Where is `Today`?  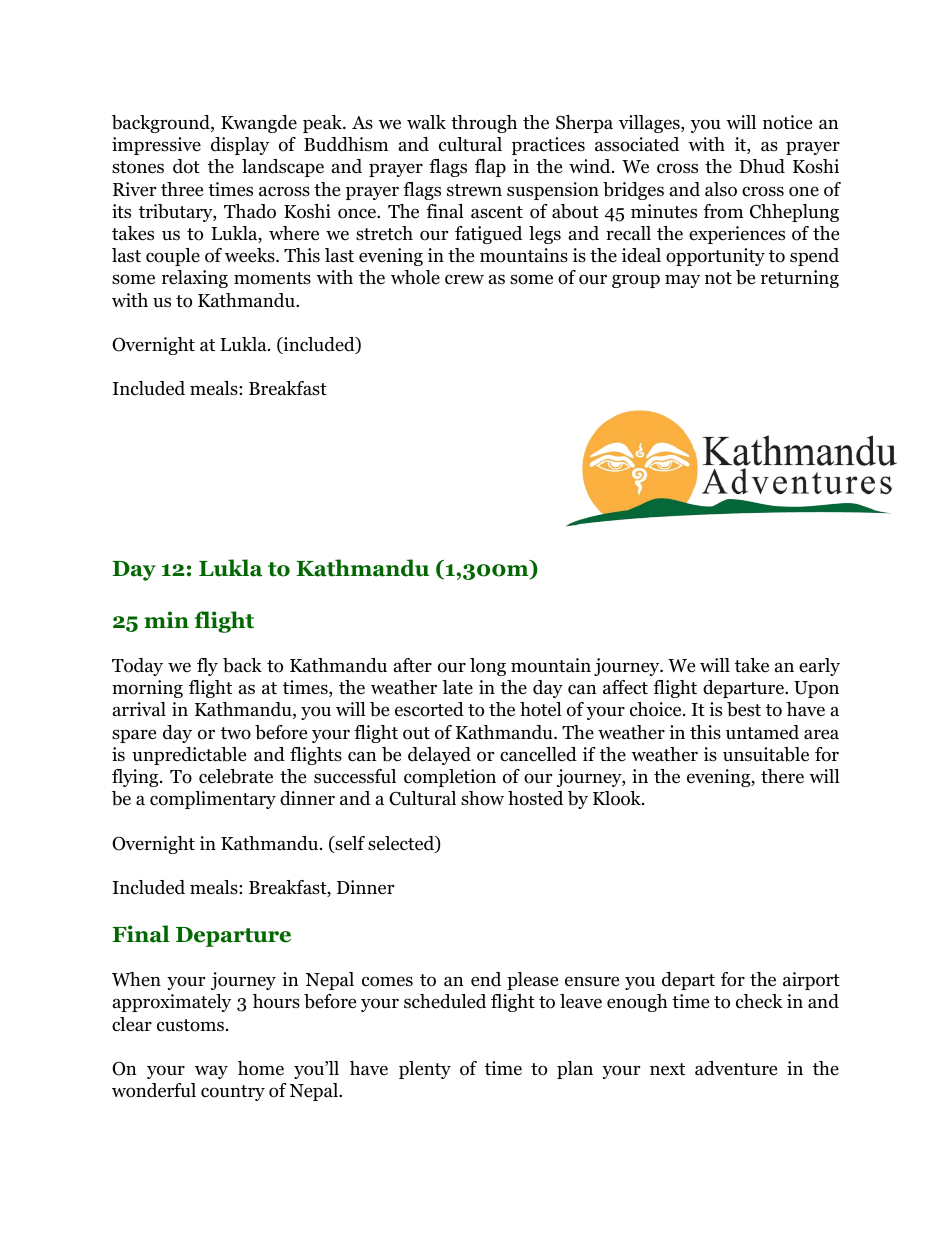 Today is located at coordinates (137, 667).
